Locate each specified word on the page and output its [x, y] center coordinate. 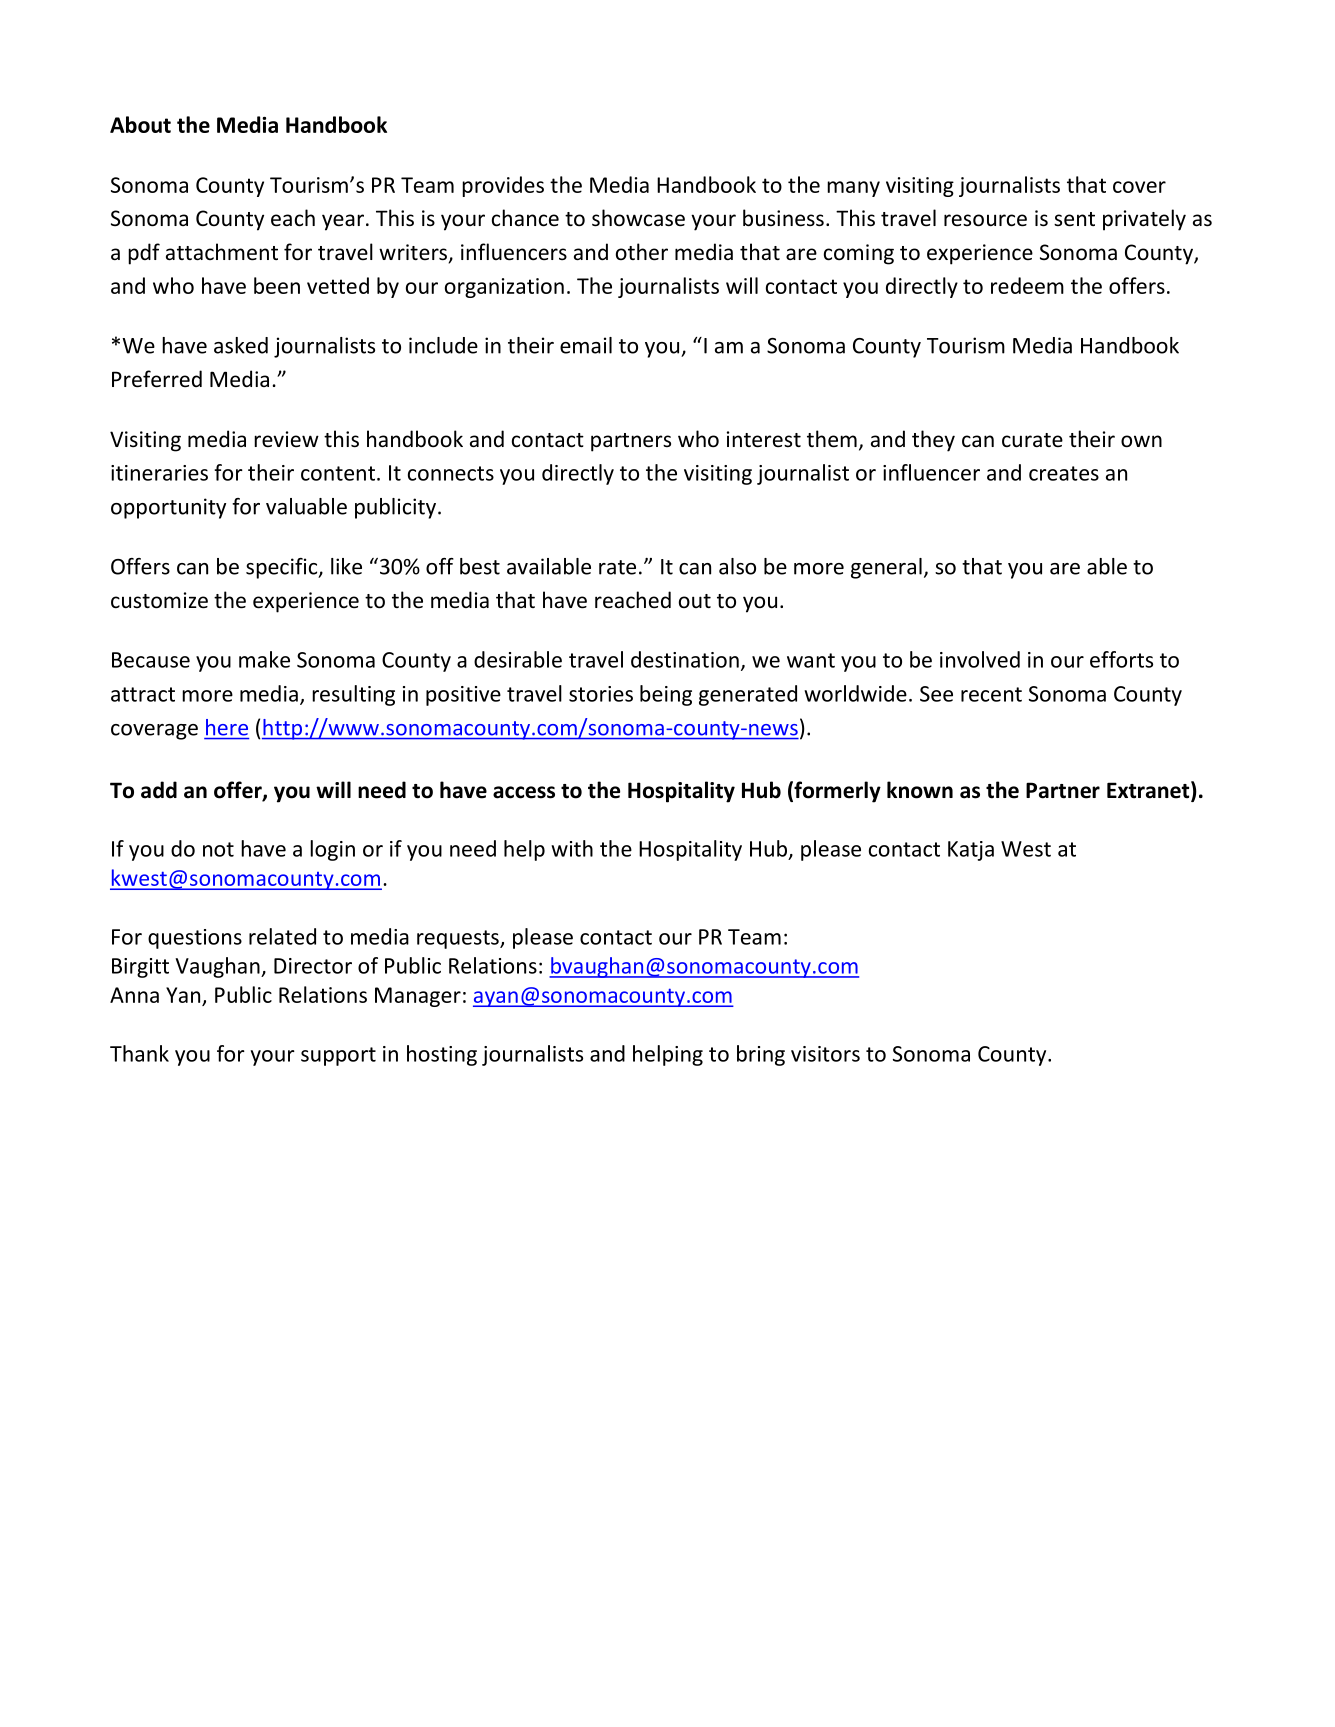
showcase [638, 218]
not [218, 849]
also [737, 566]
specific [283, 568]
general [886, 568]
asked [241, 345]
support [338, 1056]
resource [985, 220]
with [572, 848]
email [586, 345]
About [140, 124]
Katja [971, 851]
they [933, 441]
